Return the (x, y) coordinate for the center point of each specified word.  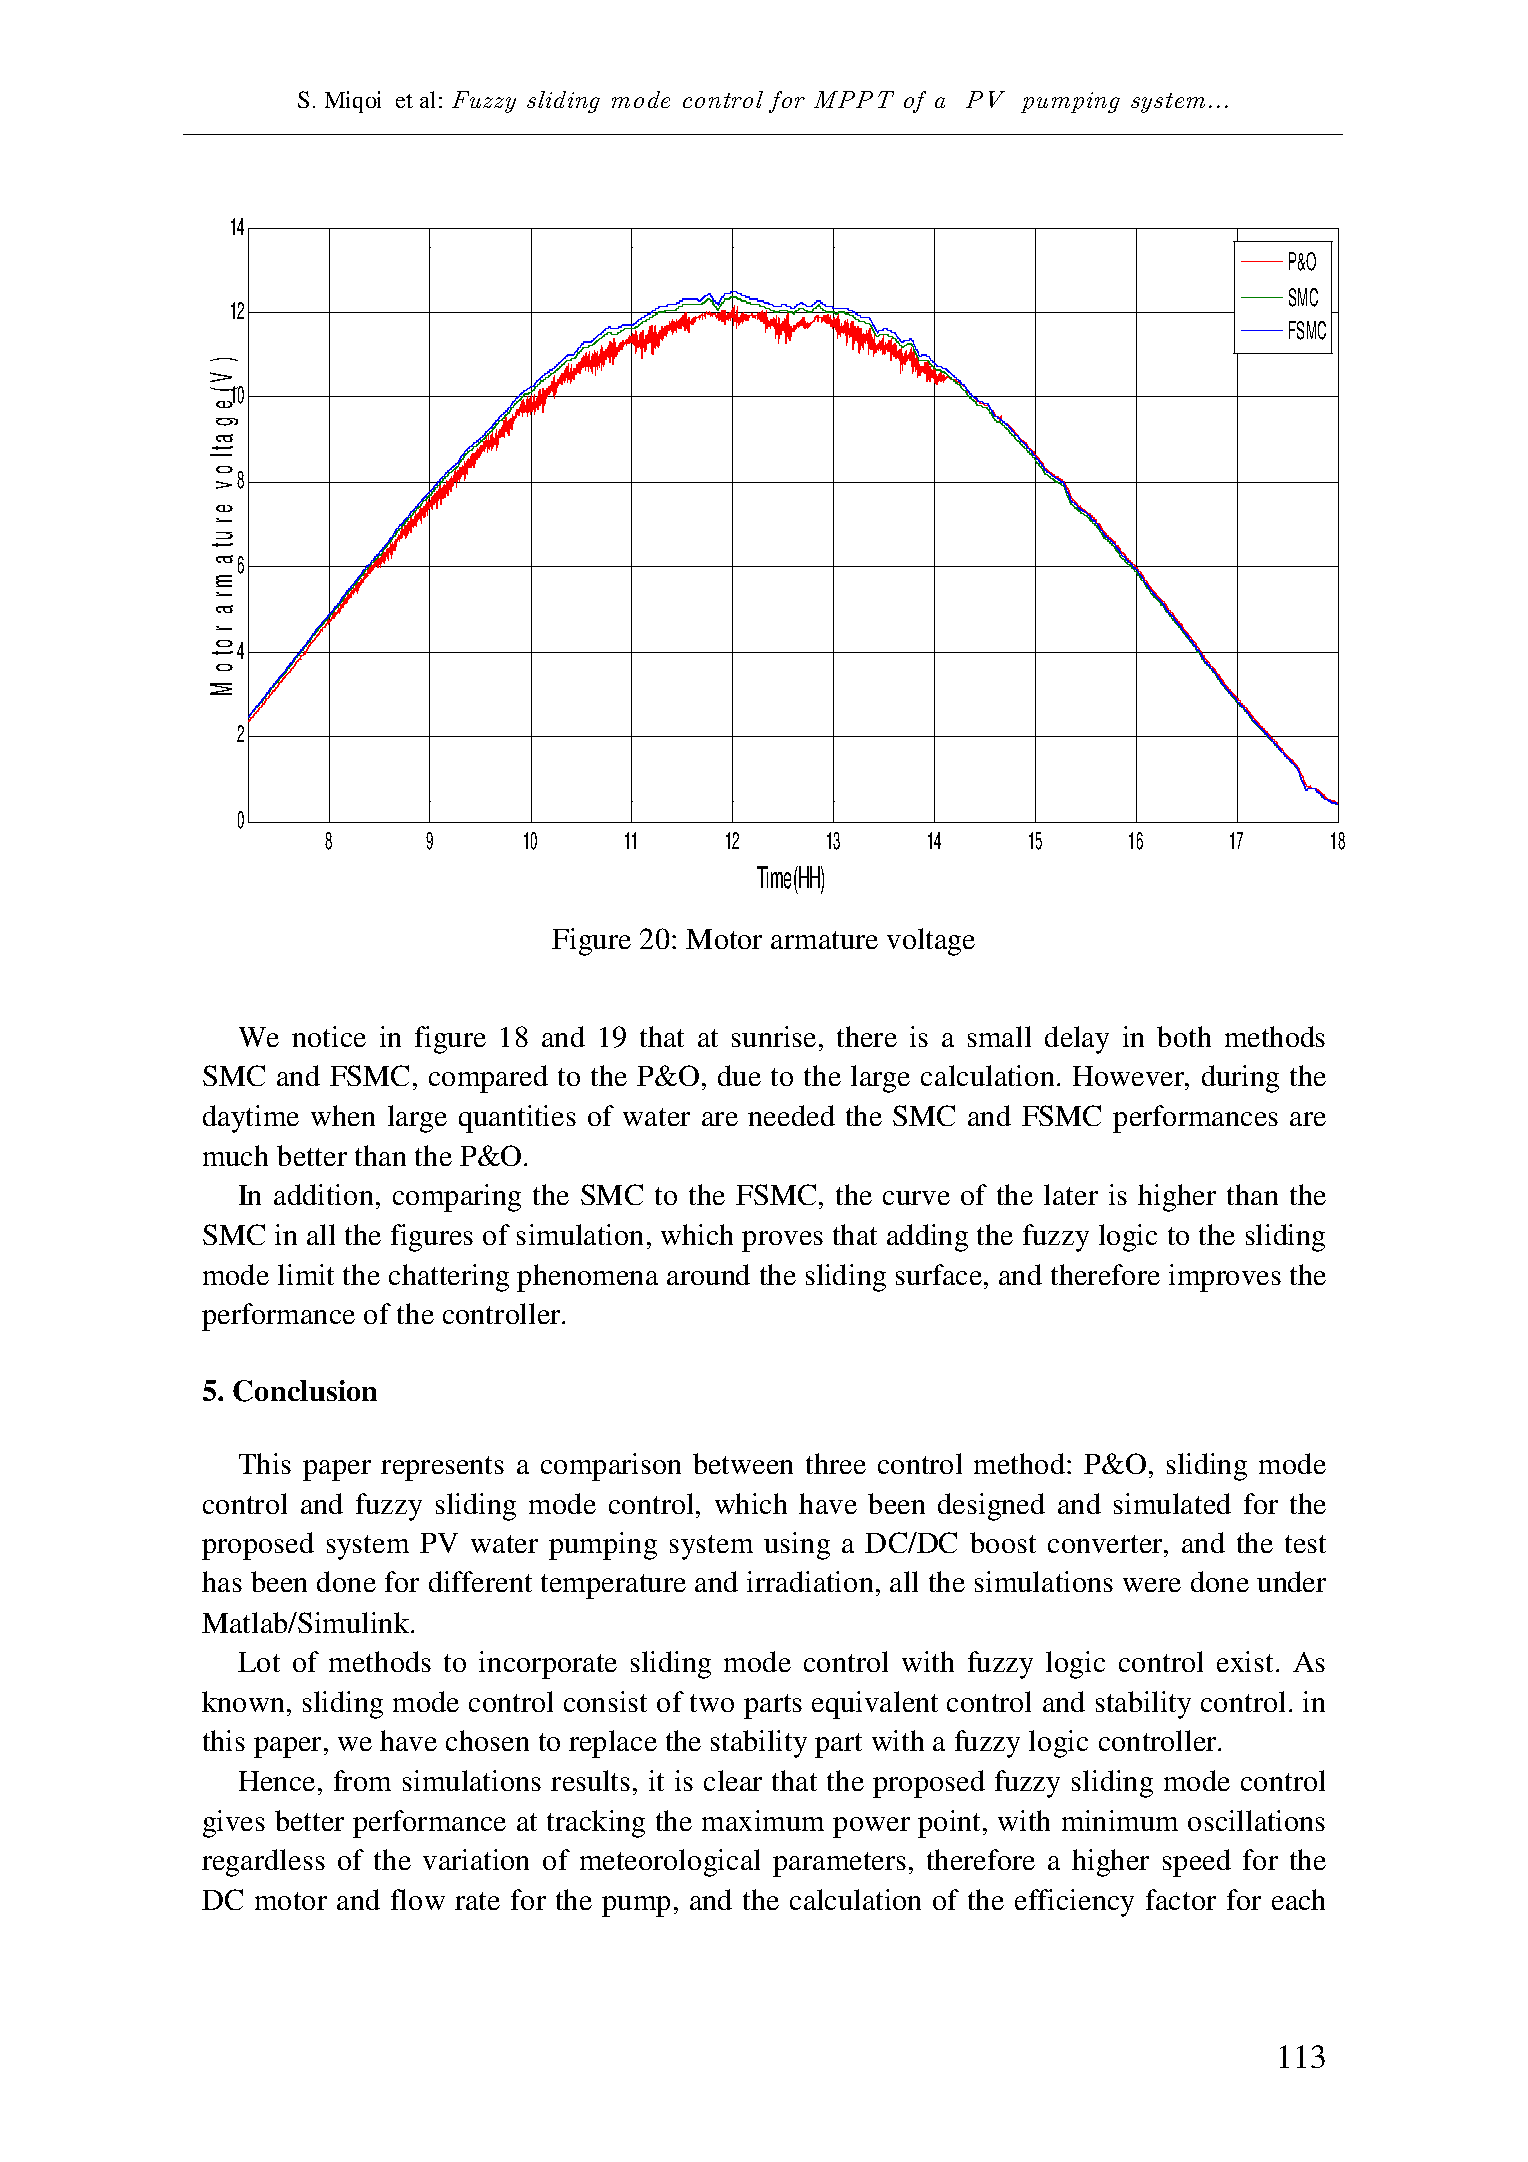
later (1071, 1194)
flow (418, 1899)
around (708, 1274)
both (1184, 1036)
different (480, 1581)
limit (306, 1274)
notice (329, 1036)
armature (824, 940)
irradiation (810, 1581)
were (1152, 1585)
